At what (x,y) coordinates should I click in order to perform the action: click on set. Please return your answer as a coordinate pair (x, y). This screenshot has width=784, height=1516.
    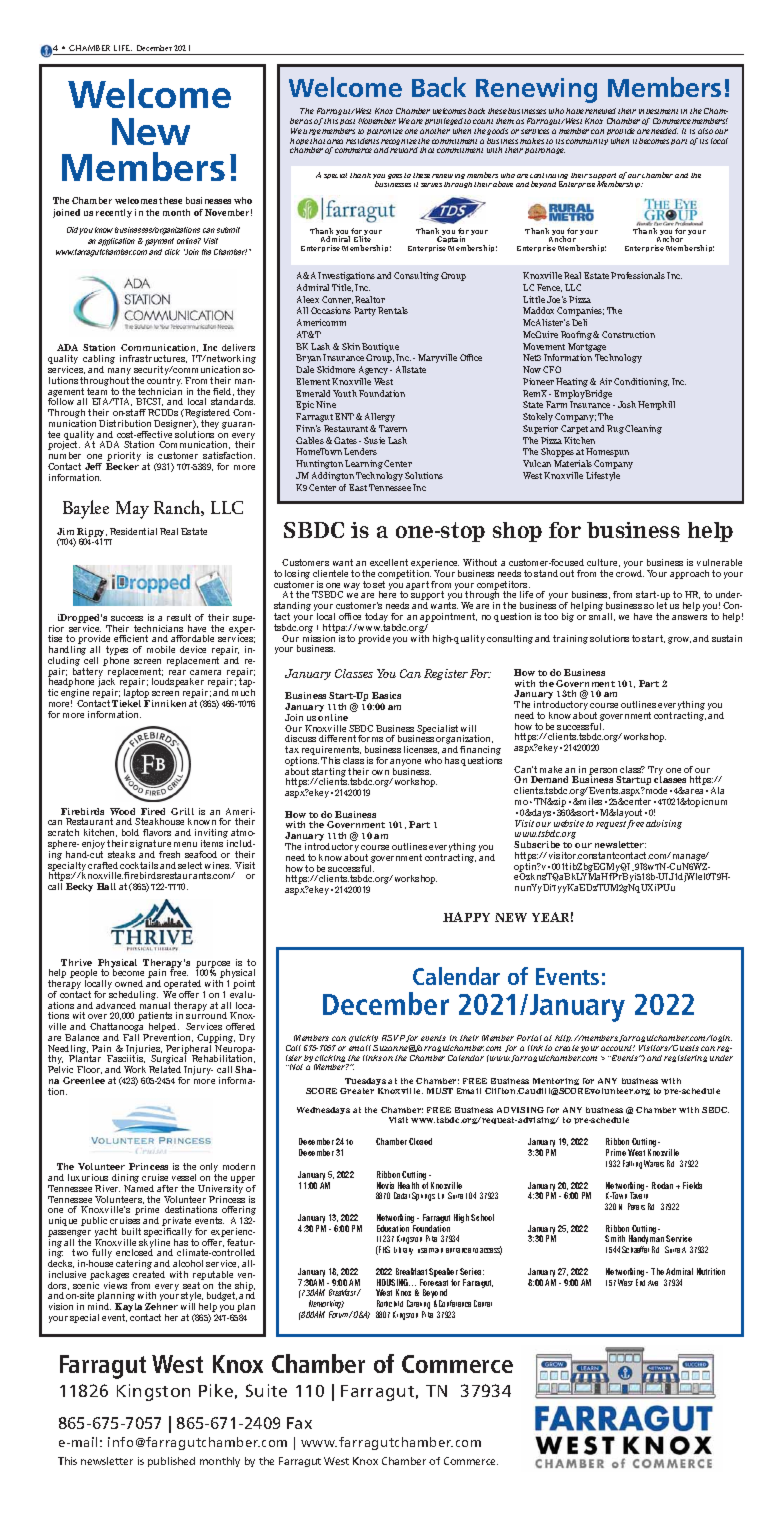
    Looking at the image, I should click on (379, 584).
